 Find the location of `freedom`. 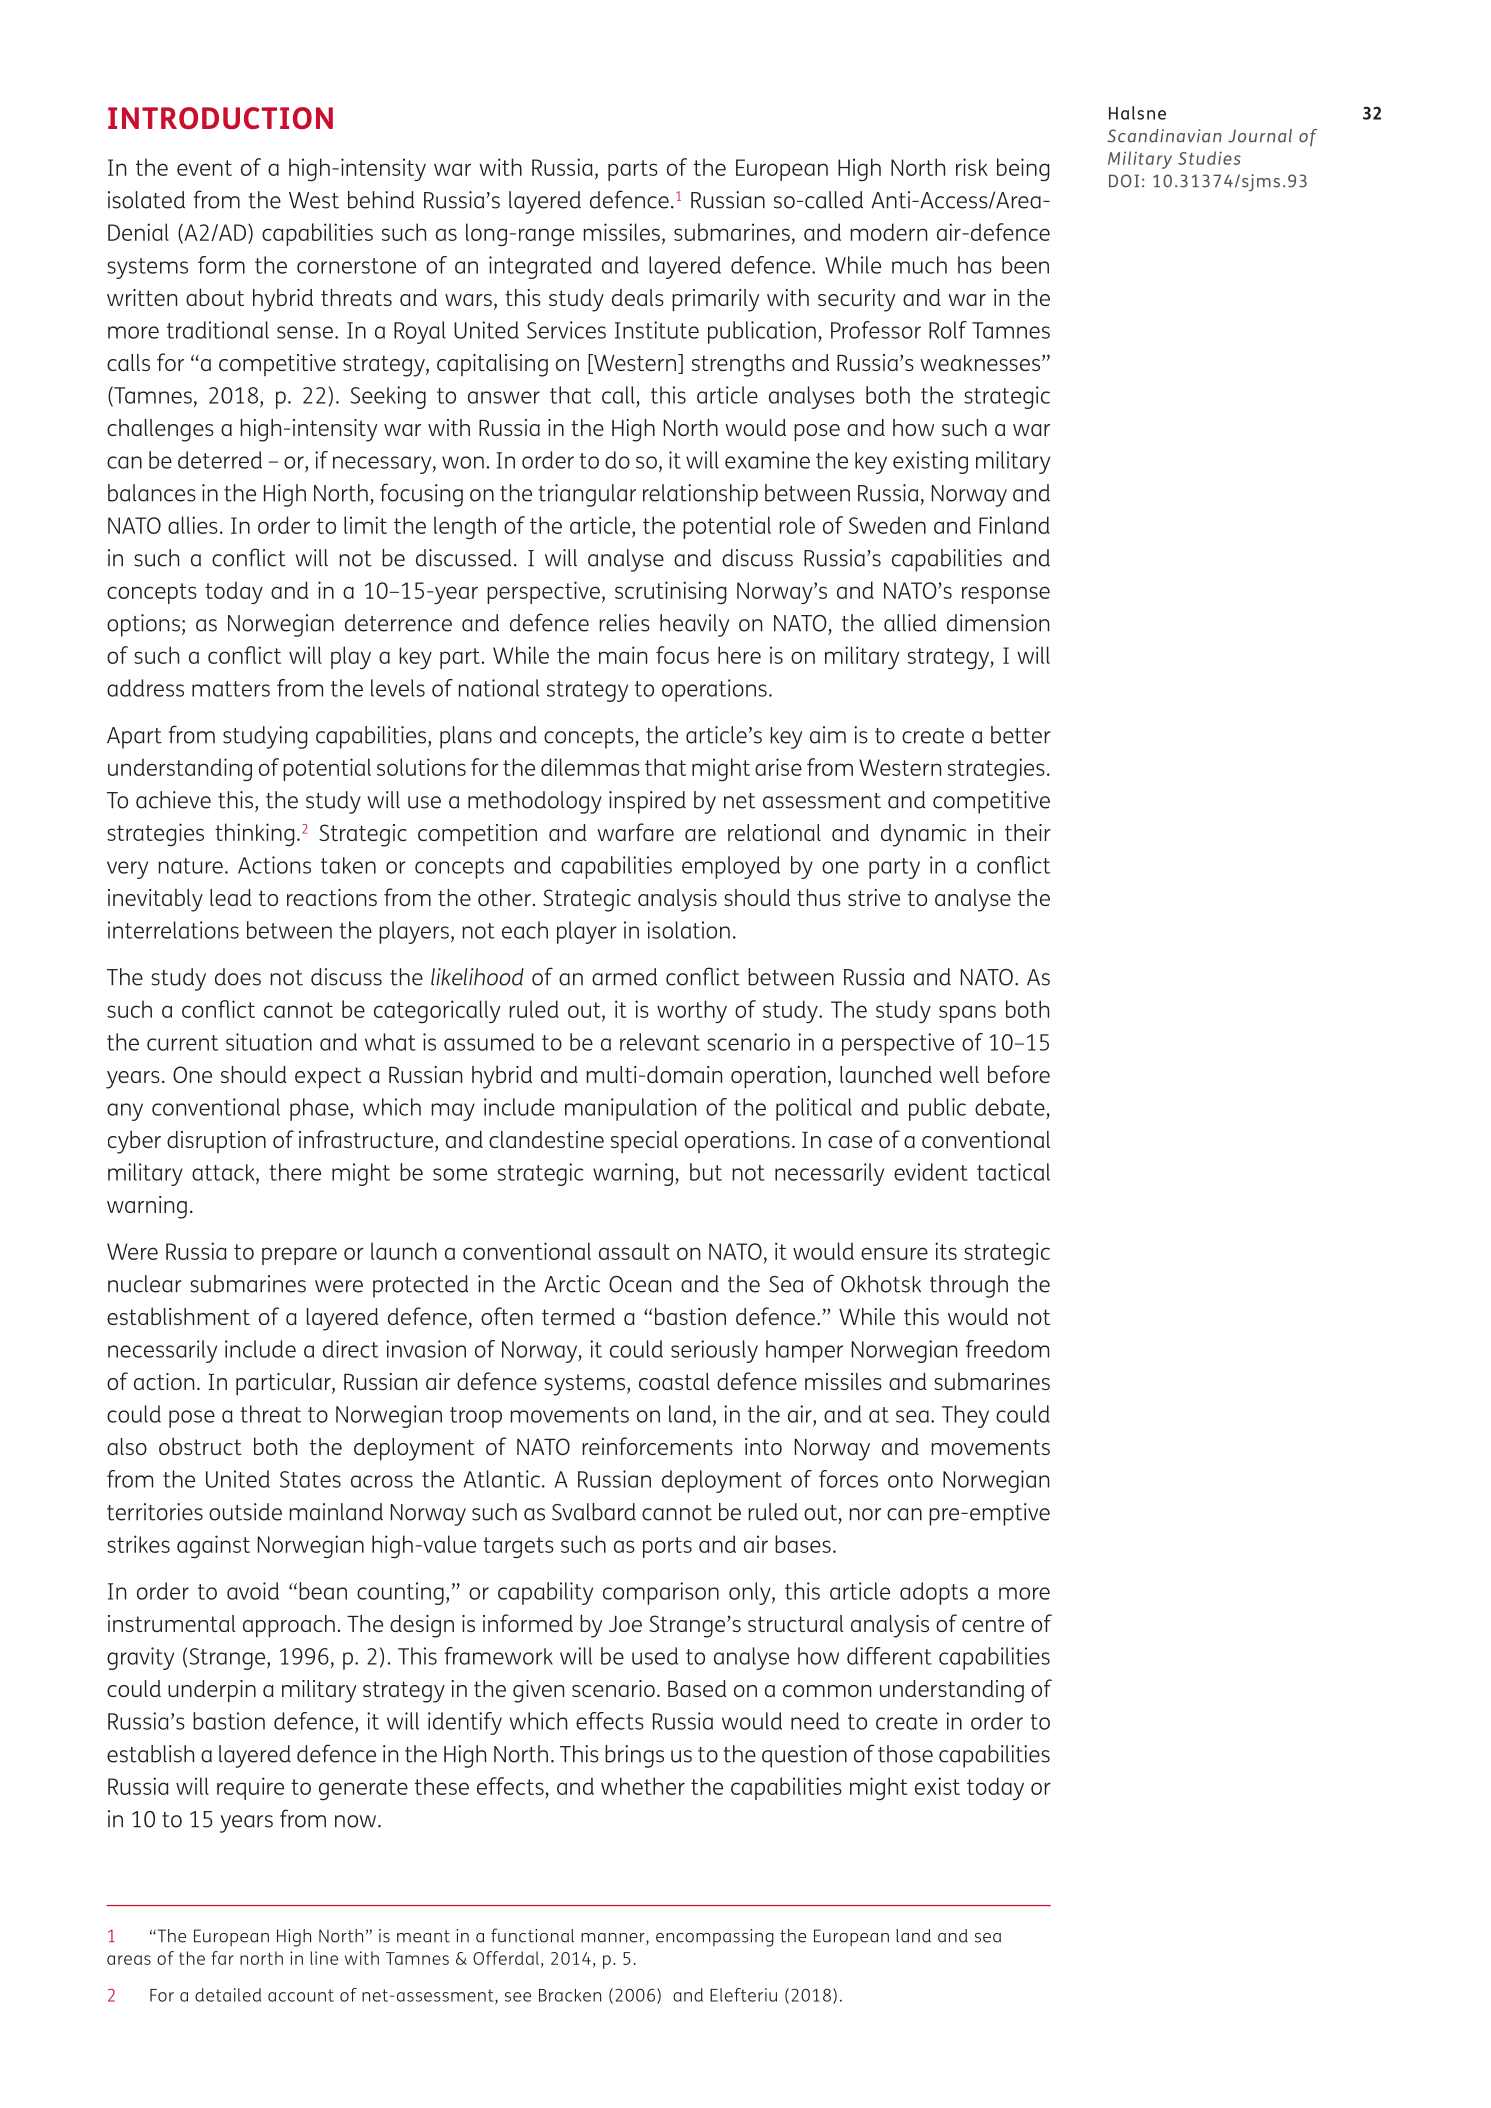

freedom is located at coordinates (1007, 1349).
